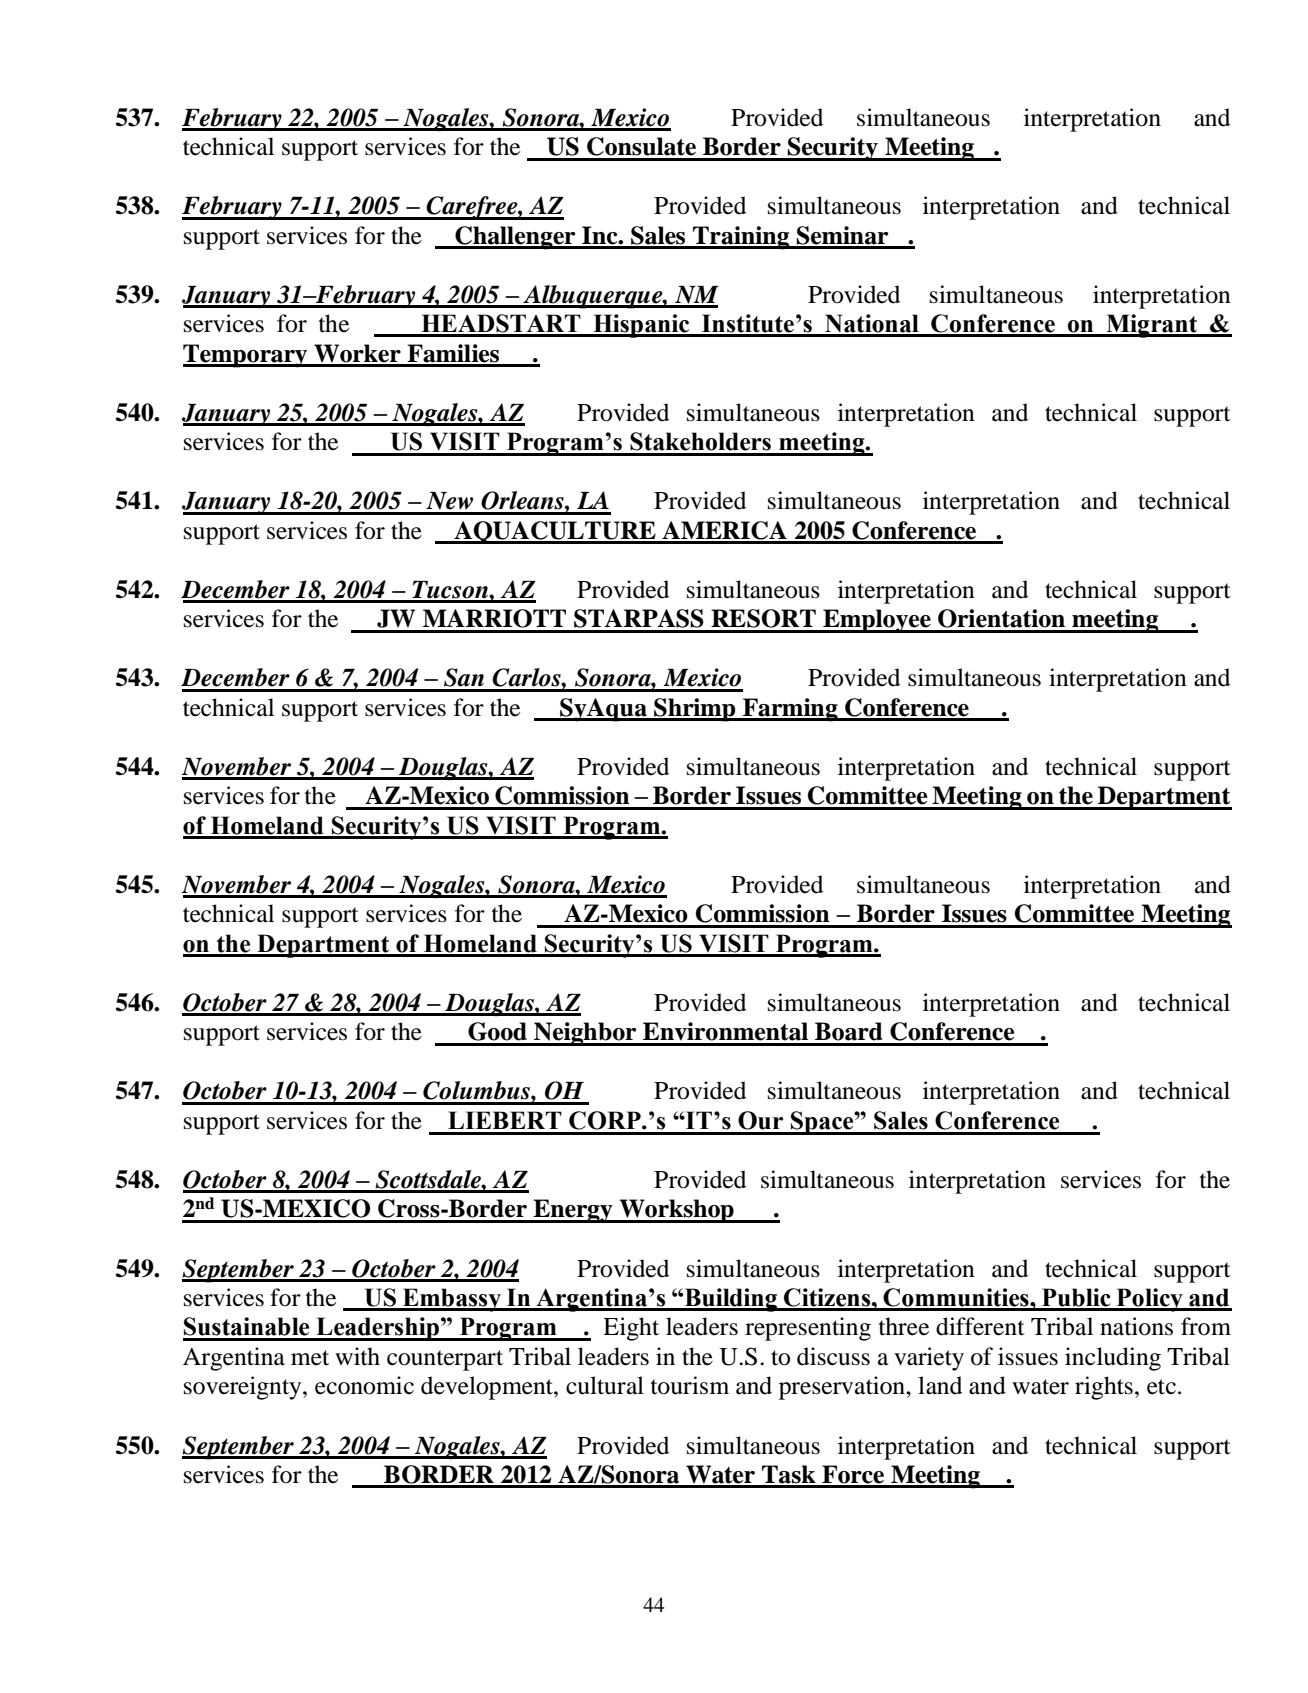 The width and height of the screenshot is (1308, 1693). What do you see at coordinates (1152, 326) in the screenshot?
I see `Migrant` at bounding box center [1152, 326].
